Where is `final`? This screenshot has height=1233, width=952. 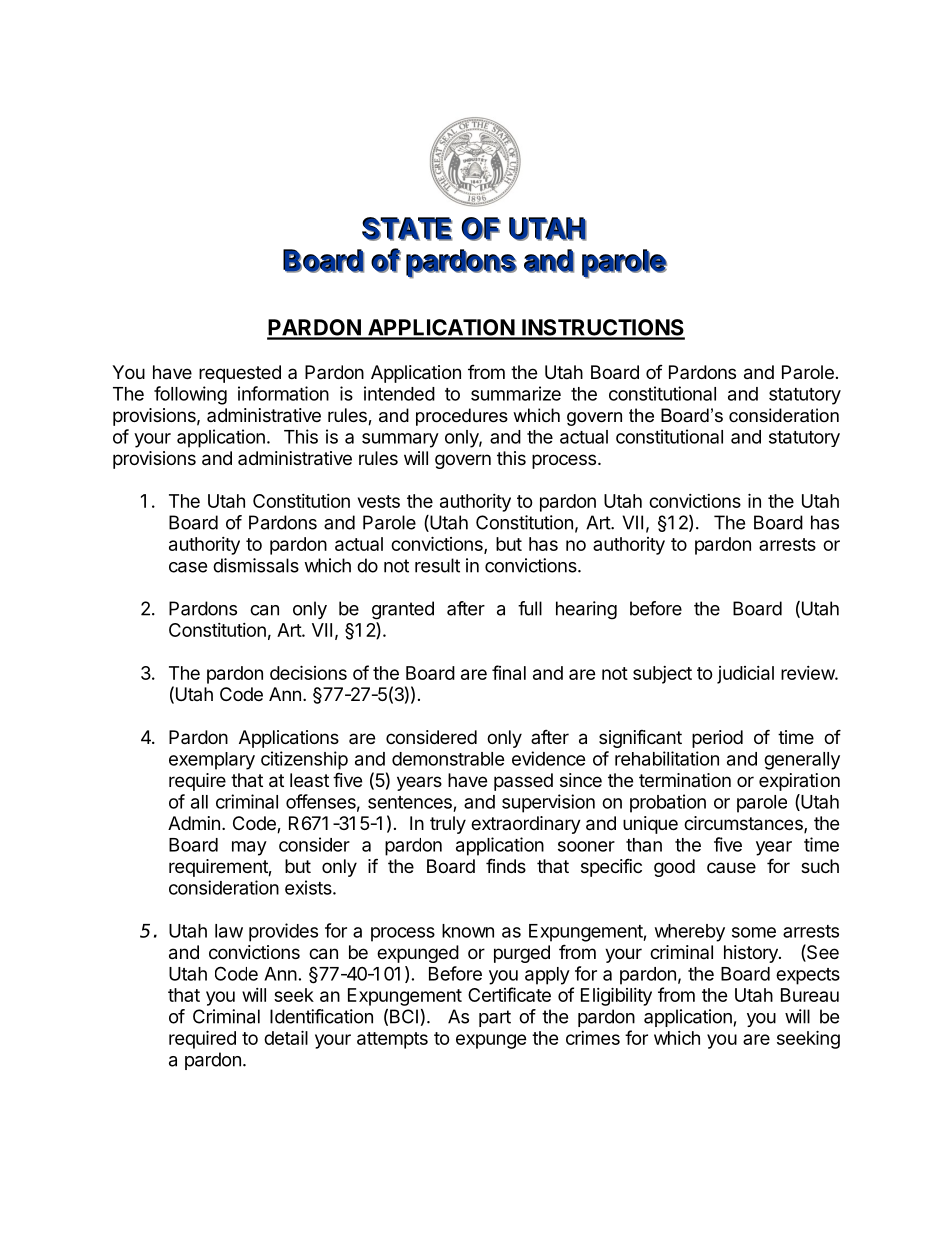 final is located at coordinates (509, 672).
